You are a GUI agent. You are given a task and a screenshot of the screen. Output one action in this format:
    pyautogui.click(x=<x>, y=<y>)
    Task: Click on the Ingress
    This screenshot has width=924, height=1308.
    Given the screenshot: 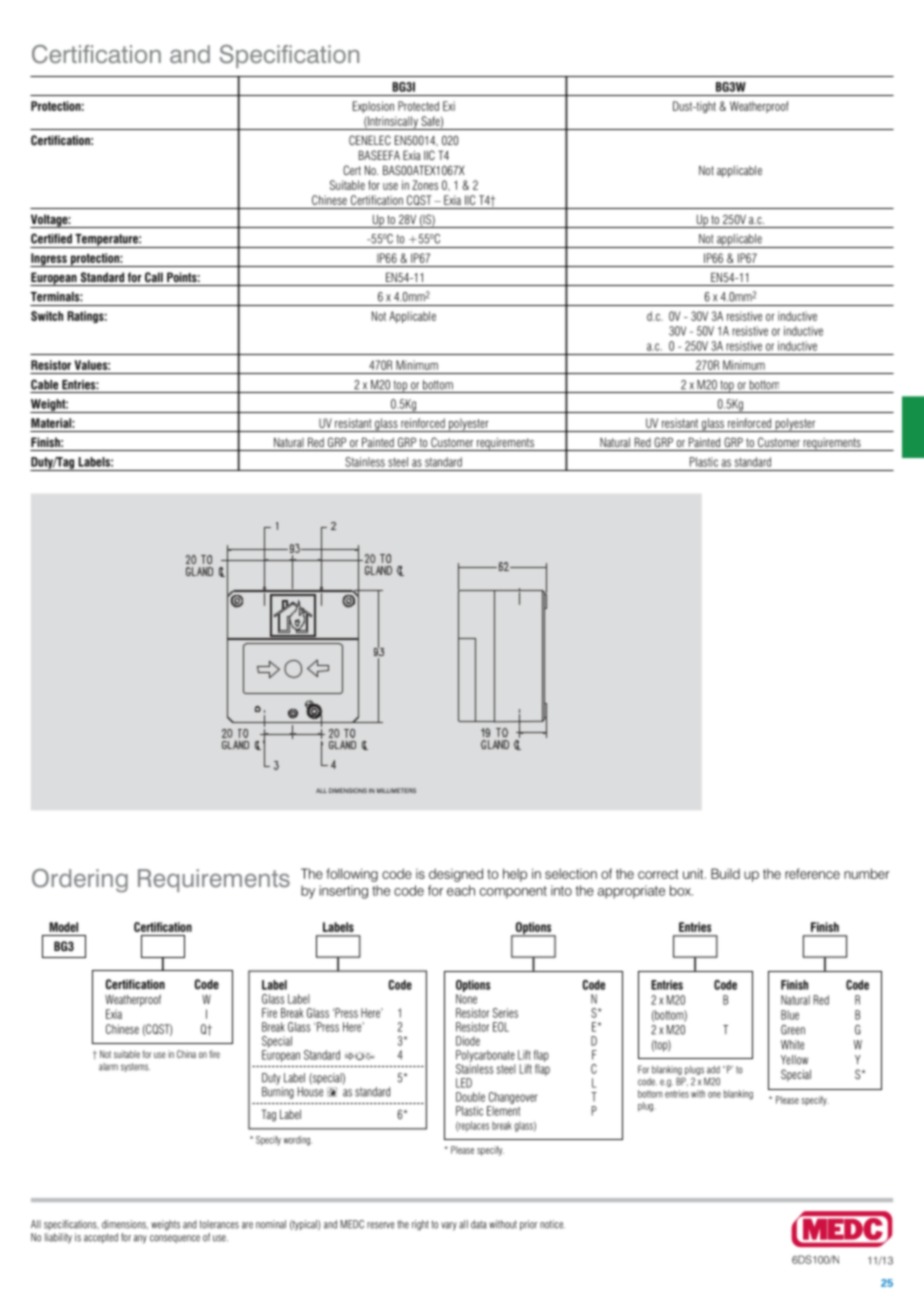 What is the action you would take?
    pyautogui.click(x=49, y=260)
